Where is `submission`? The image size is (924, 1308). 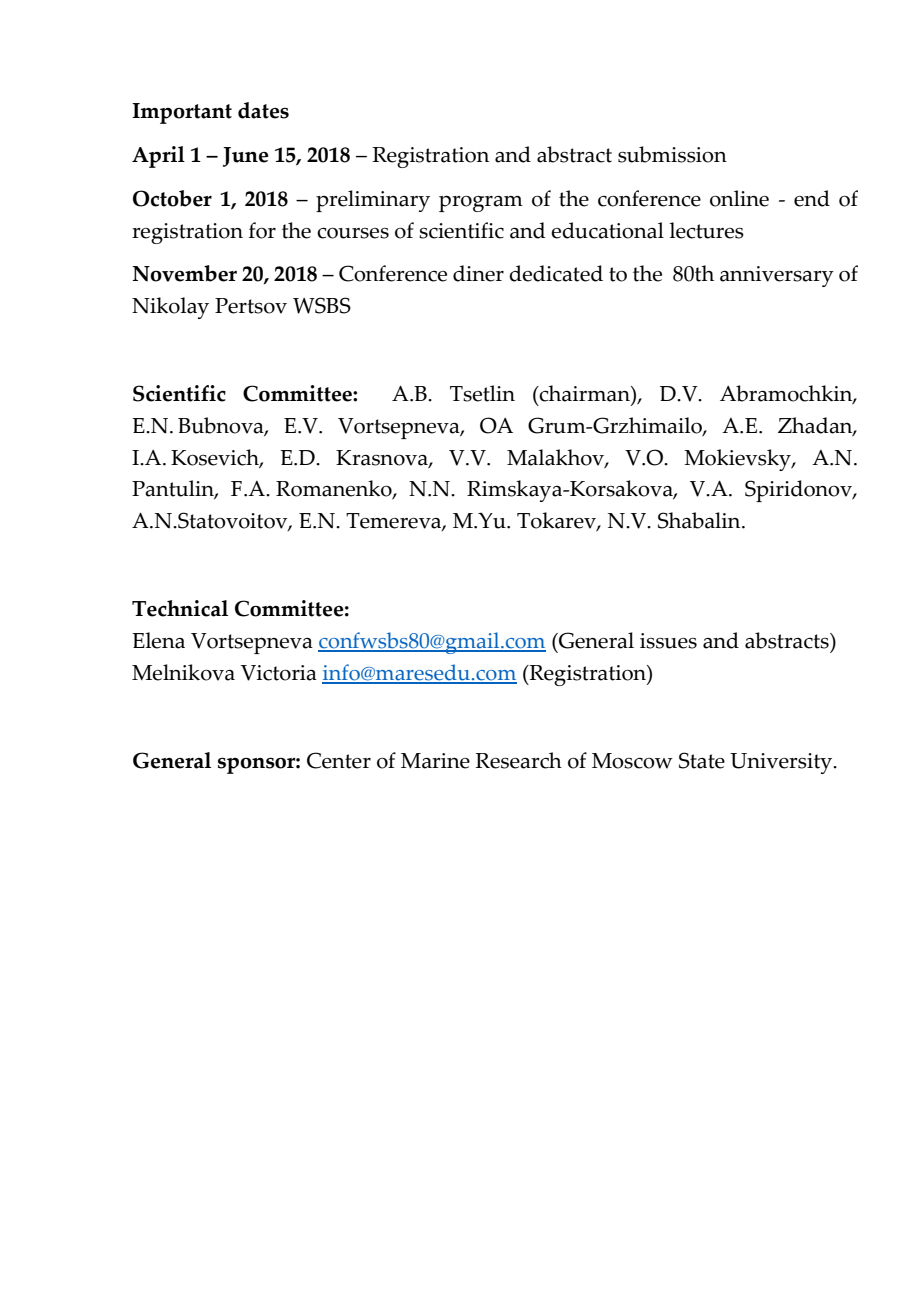 submission is located at coordinates (672, 154).
